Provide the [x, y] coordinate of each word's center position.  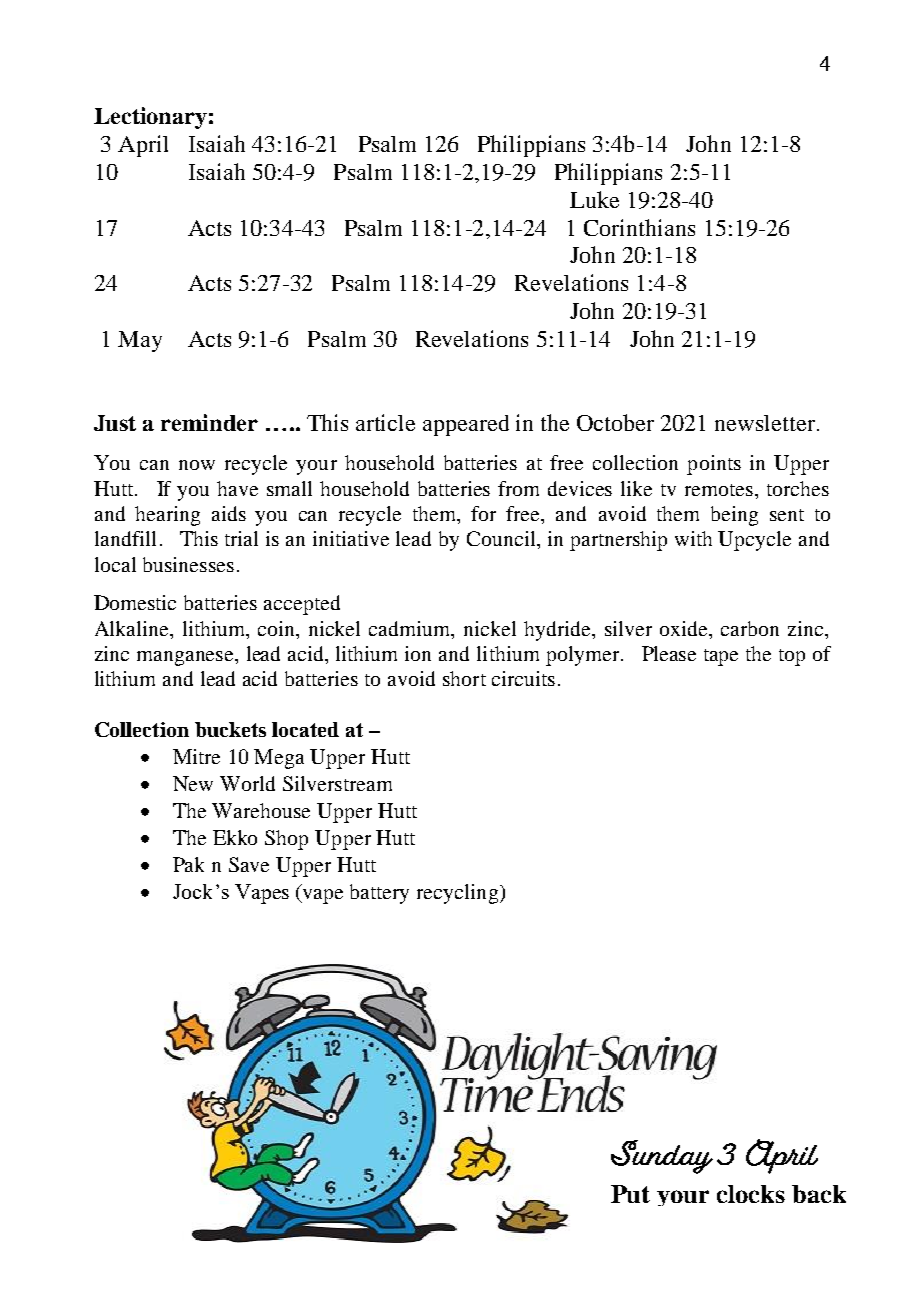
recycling [457, 894]
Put [630, 1194]
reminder [209, 422]
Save [249, 864]
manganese [186, 658]
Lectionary [150, 118]
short [464, 678]
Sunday [662, 1157]
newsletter [765, 423]
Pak [188, 864]
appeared [466, 425]
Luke [594, 199]
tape [721, 657]
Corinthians [639, 227]
